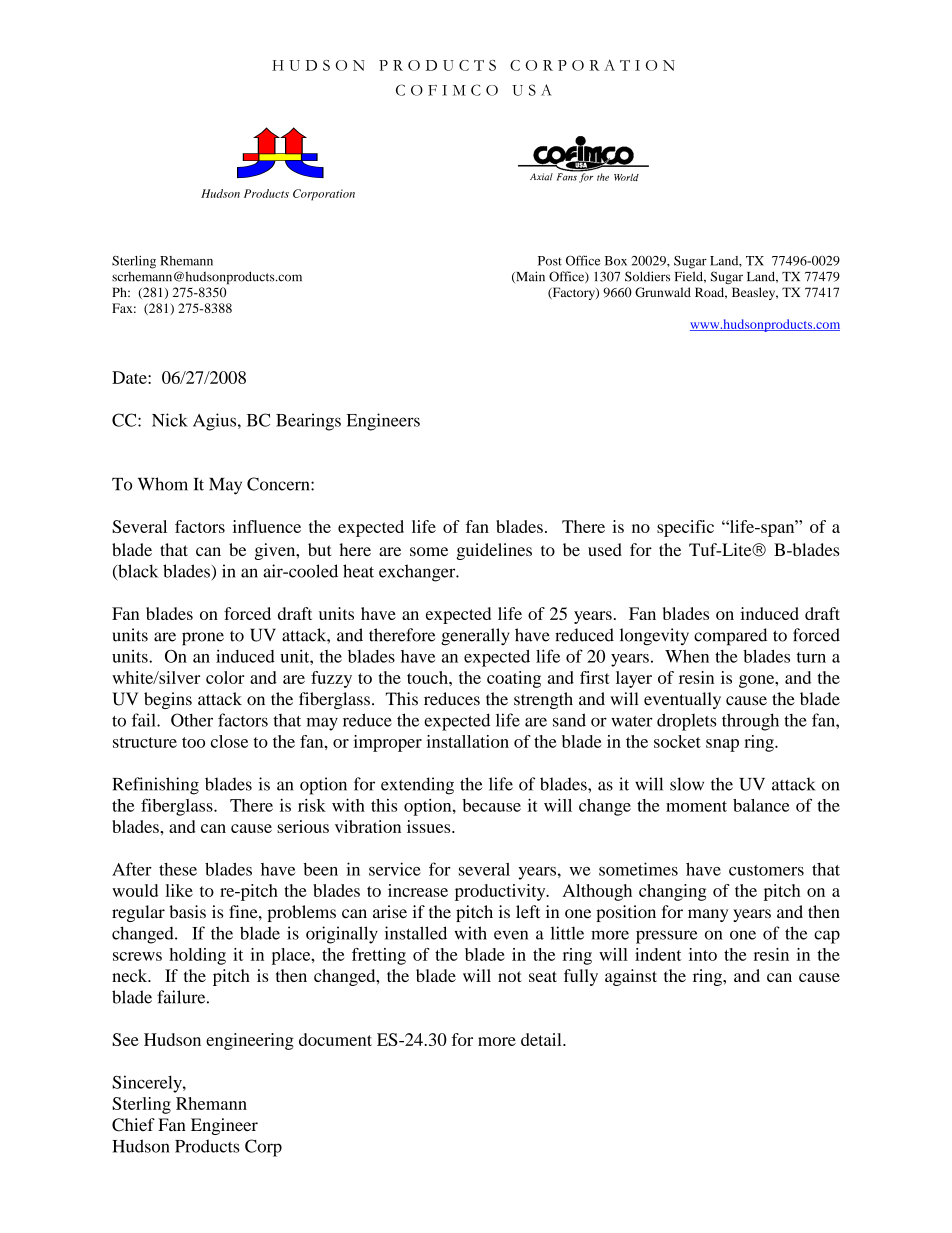  What do you see at coordinates (730, 637) in the screenshot?
I see `compared` at bounding box center [730, 637].
